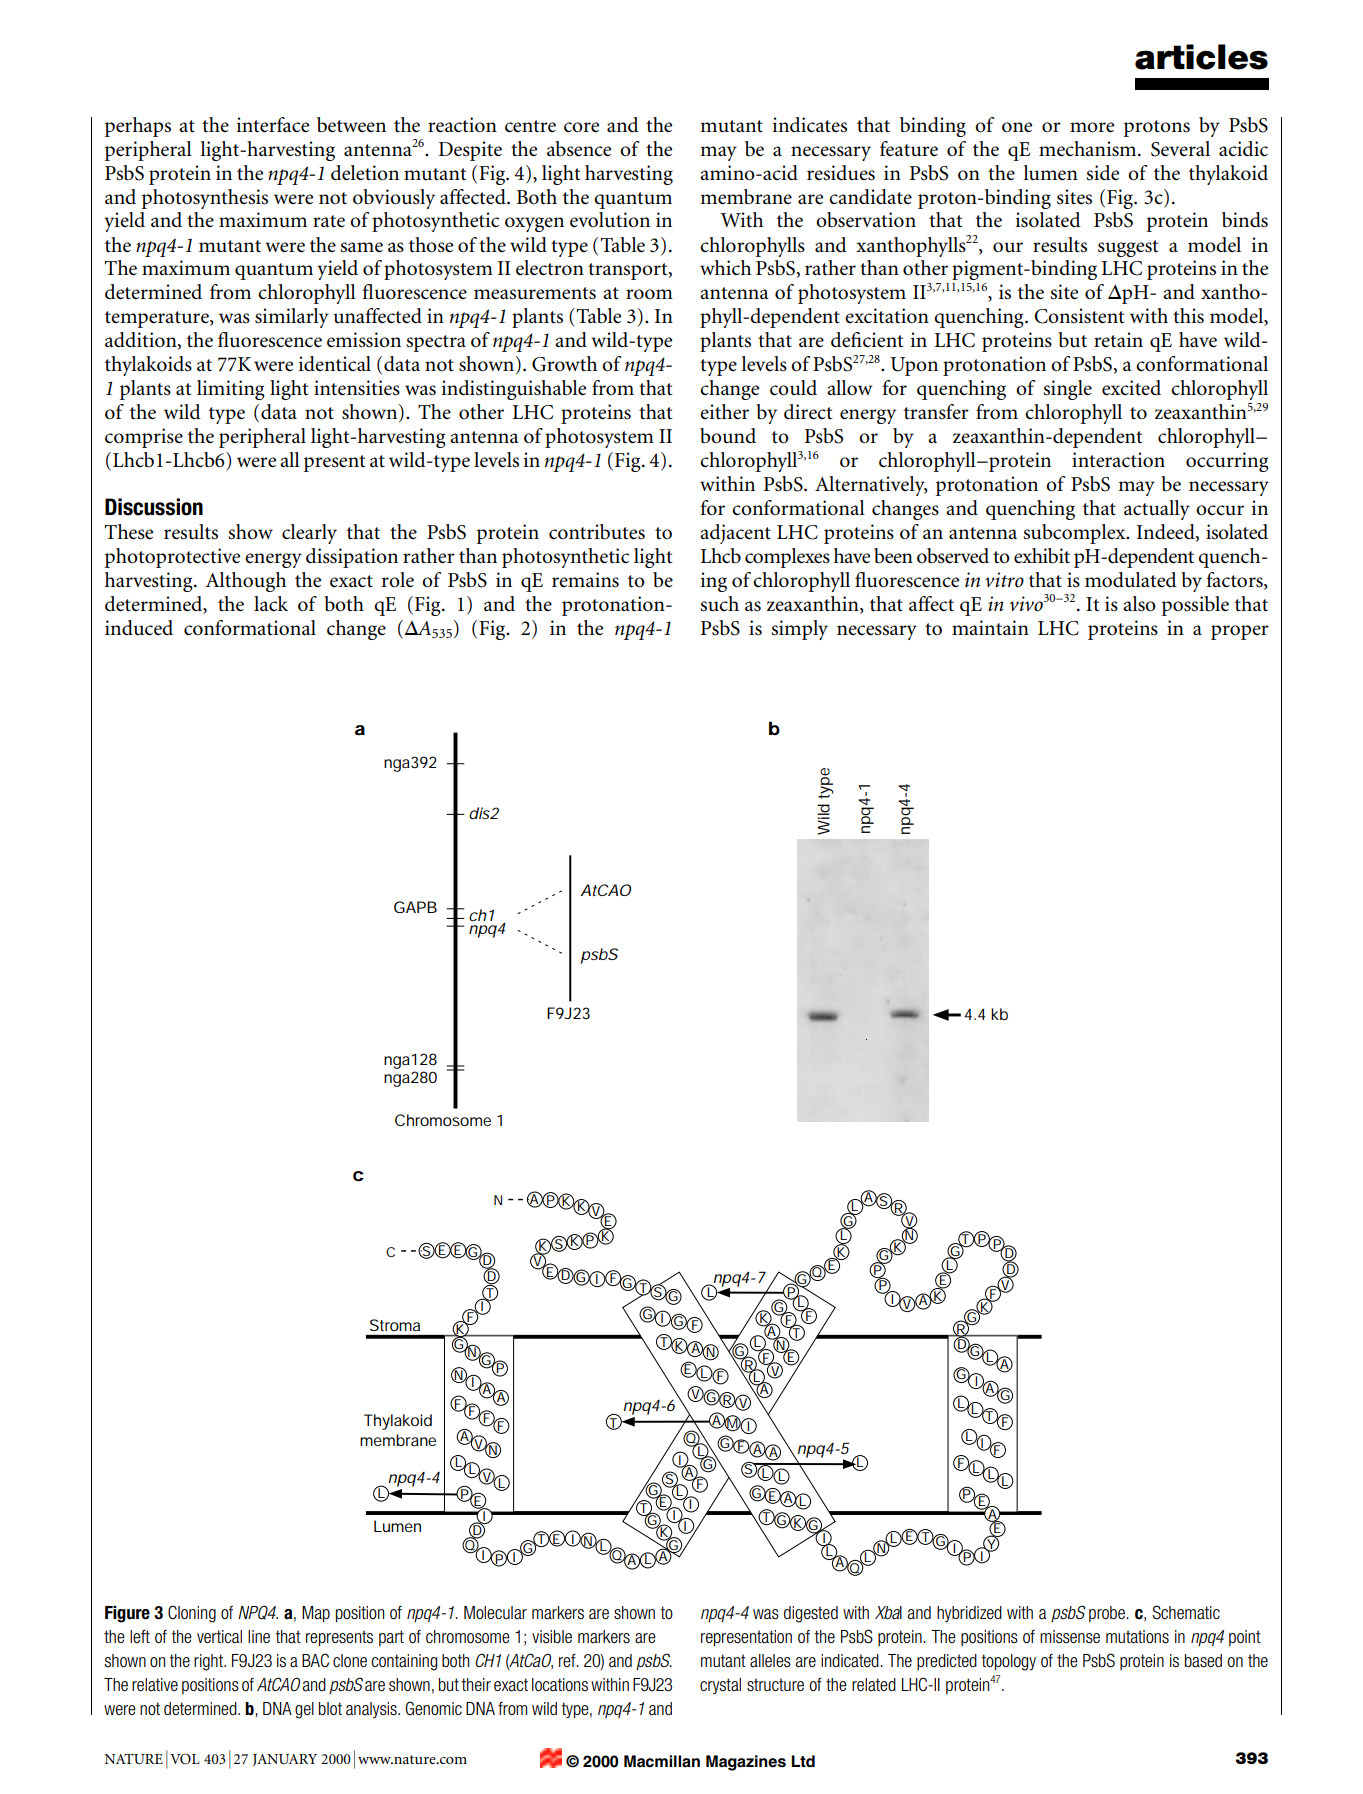 The height and width of the document is (1794, 1363). Describe the element at coordinates (581, 127) in the document. I see `core` at that location.
